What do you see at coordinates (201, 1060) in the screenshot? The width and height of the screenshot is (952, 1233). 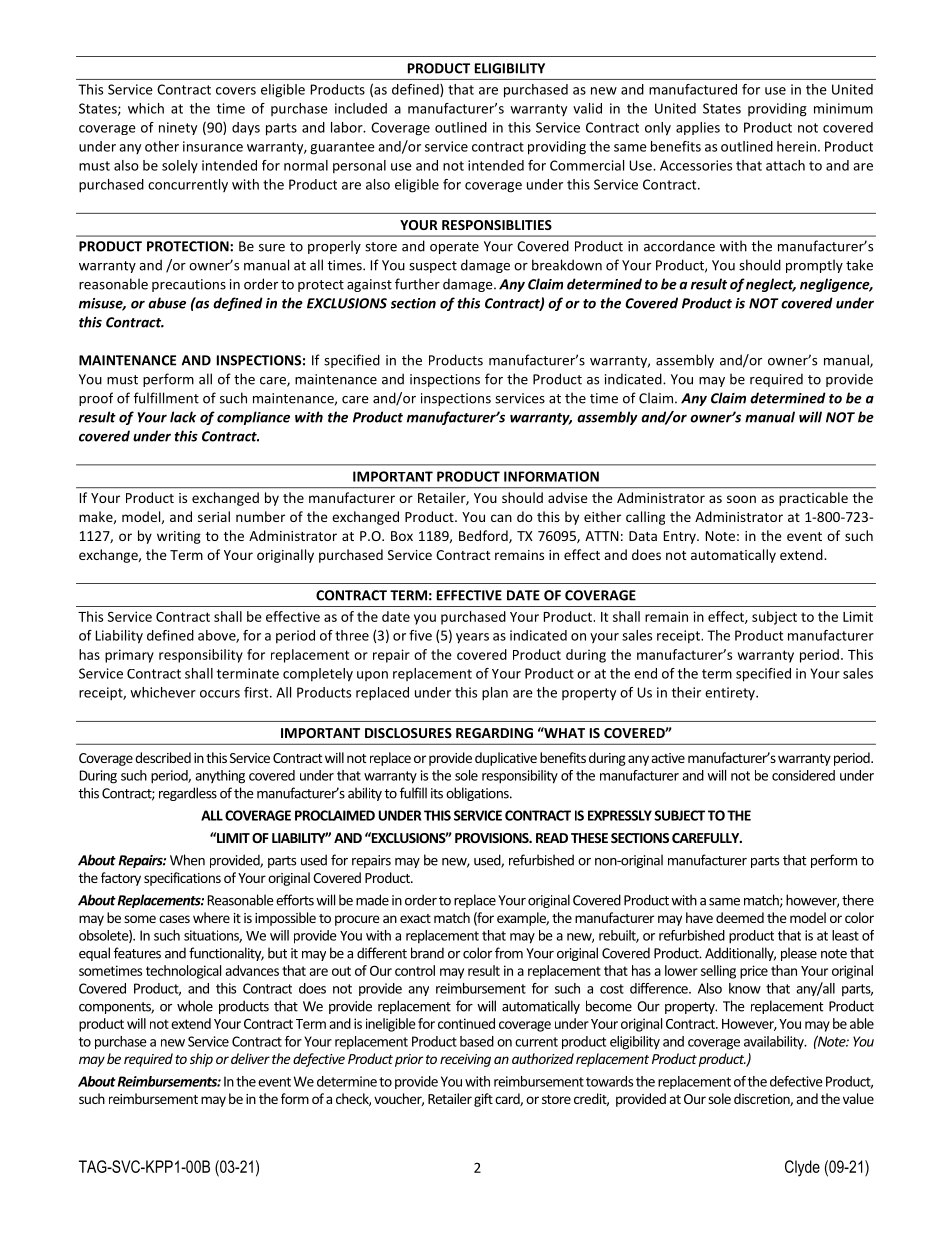 I see `ship` at bounding box center [201, 1060].
